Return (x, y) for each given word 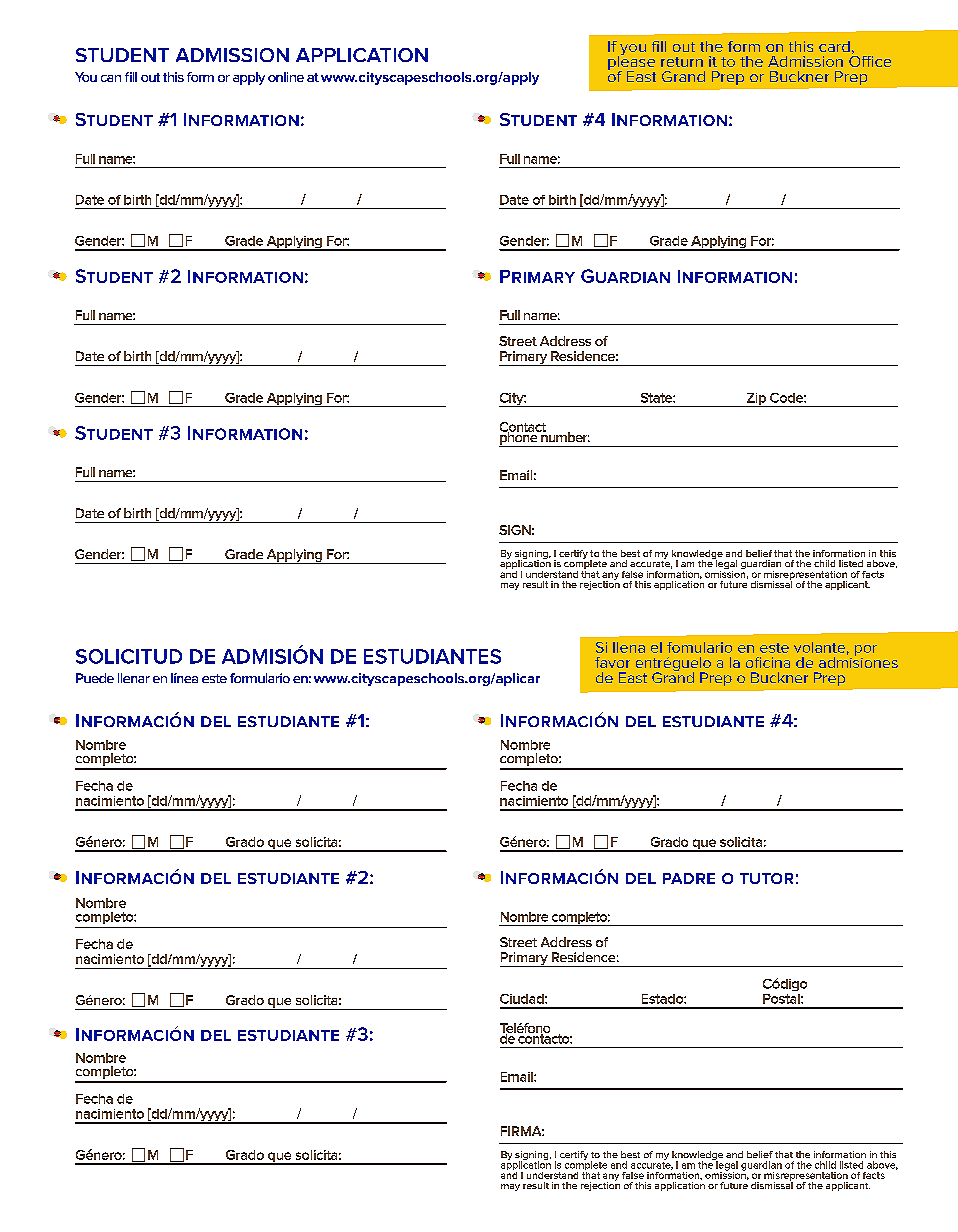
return (682, 62)
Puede (95, 678)
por (866, 650)
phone (519, 438)
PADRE (689, 878)
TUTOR (766, 878)
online (286, 77)
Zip (756, 400)
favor (612, 662)
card (834, 46)
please (631, 63)
